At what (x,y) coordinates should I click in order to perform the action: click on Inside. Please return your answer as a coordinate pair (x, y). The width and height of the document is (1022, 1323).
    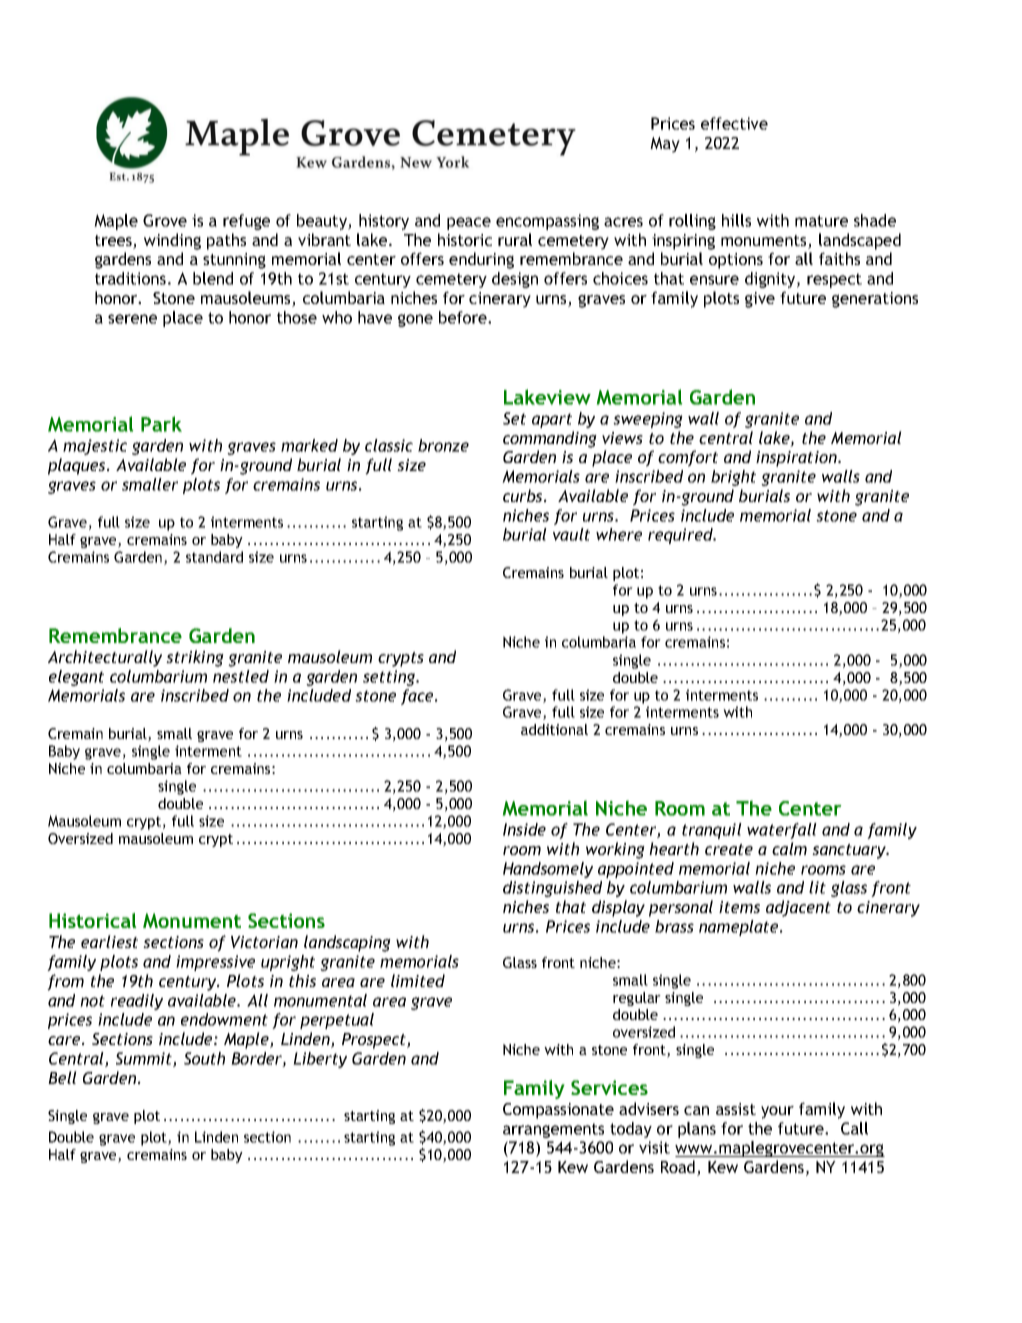
    Looking at the image, I should click on (524, 829).
